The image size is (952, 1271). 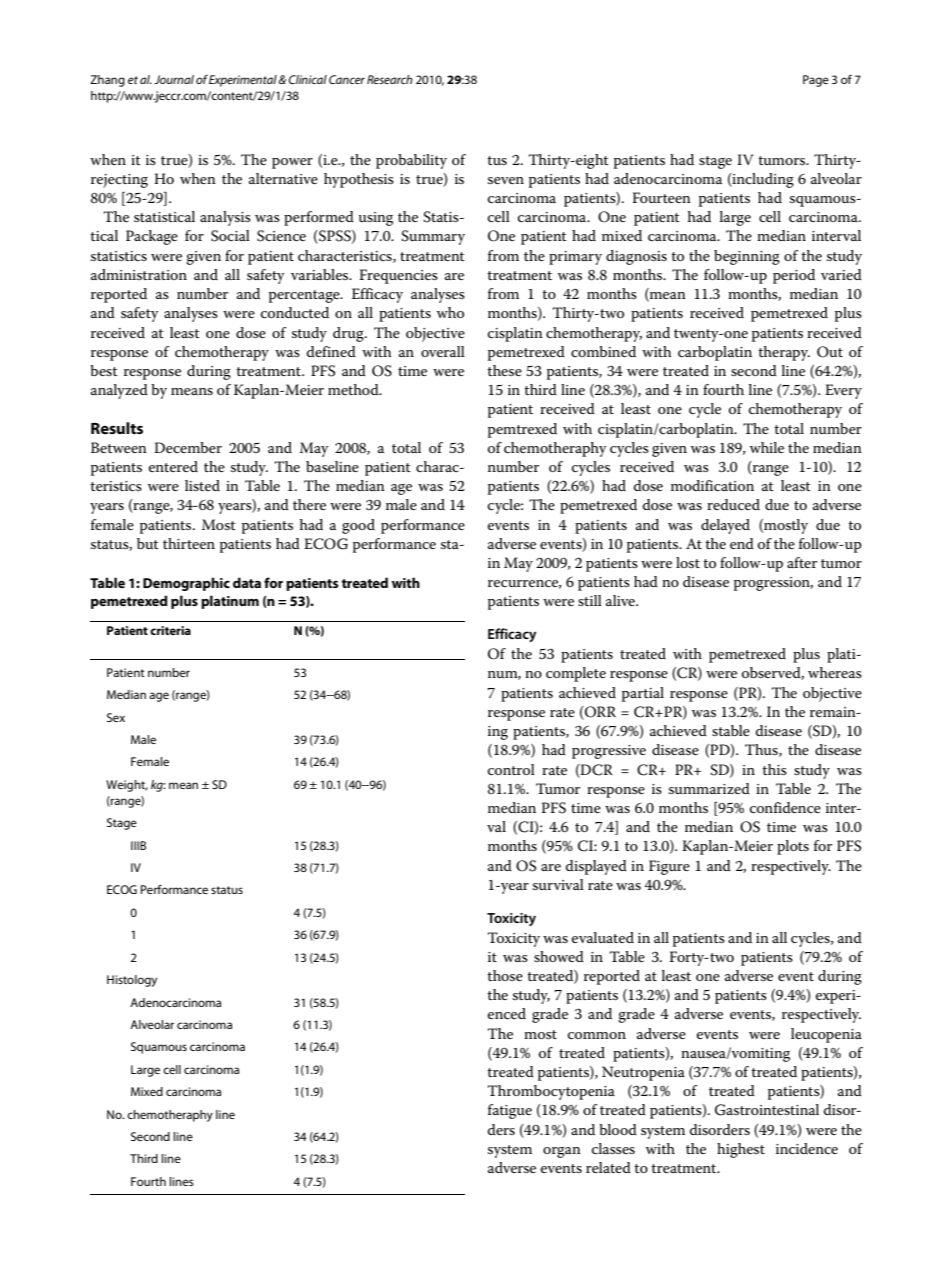 I want to click on Journal, so click(x=174, y=79).
